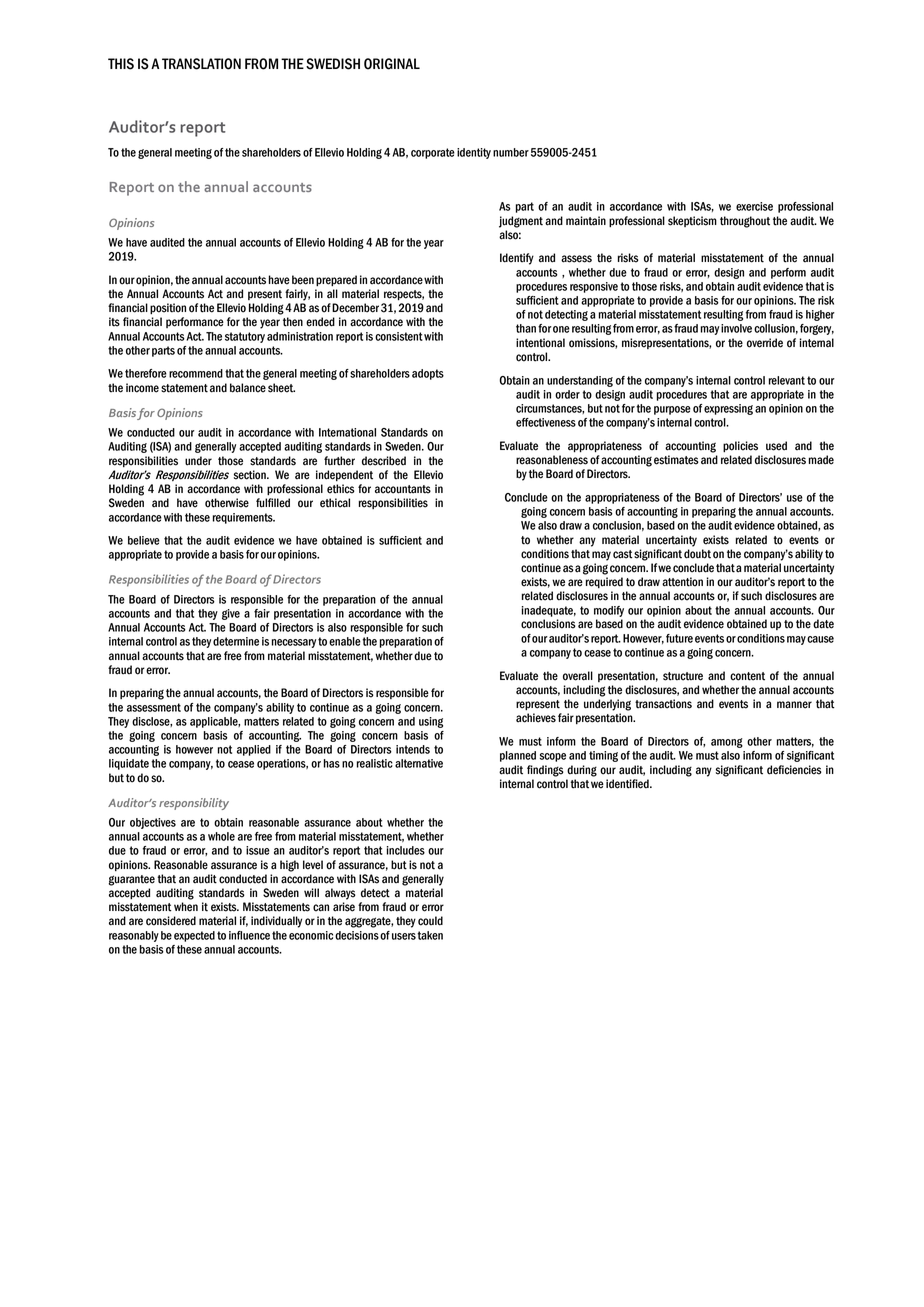  Describe the element at coordinates (201, 64) in the screenshot. I see `TRANSLATION` at that location.
